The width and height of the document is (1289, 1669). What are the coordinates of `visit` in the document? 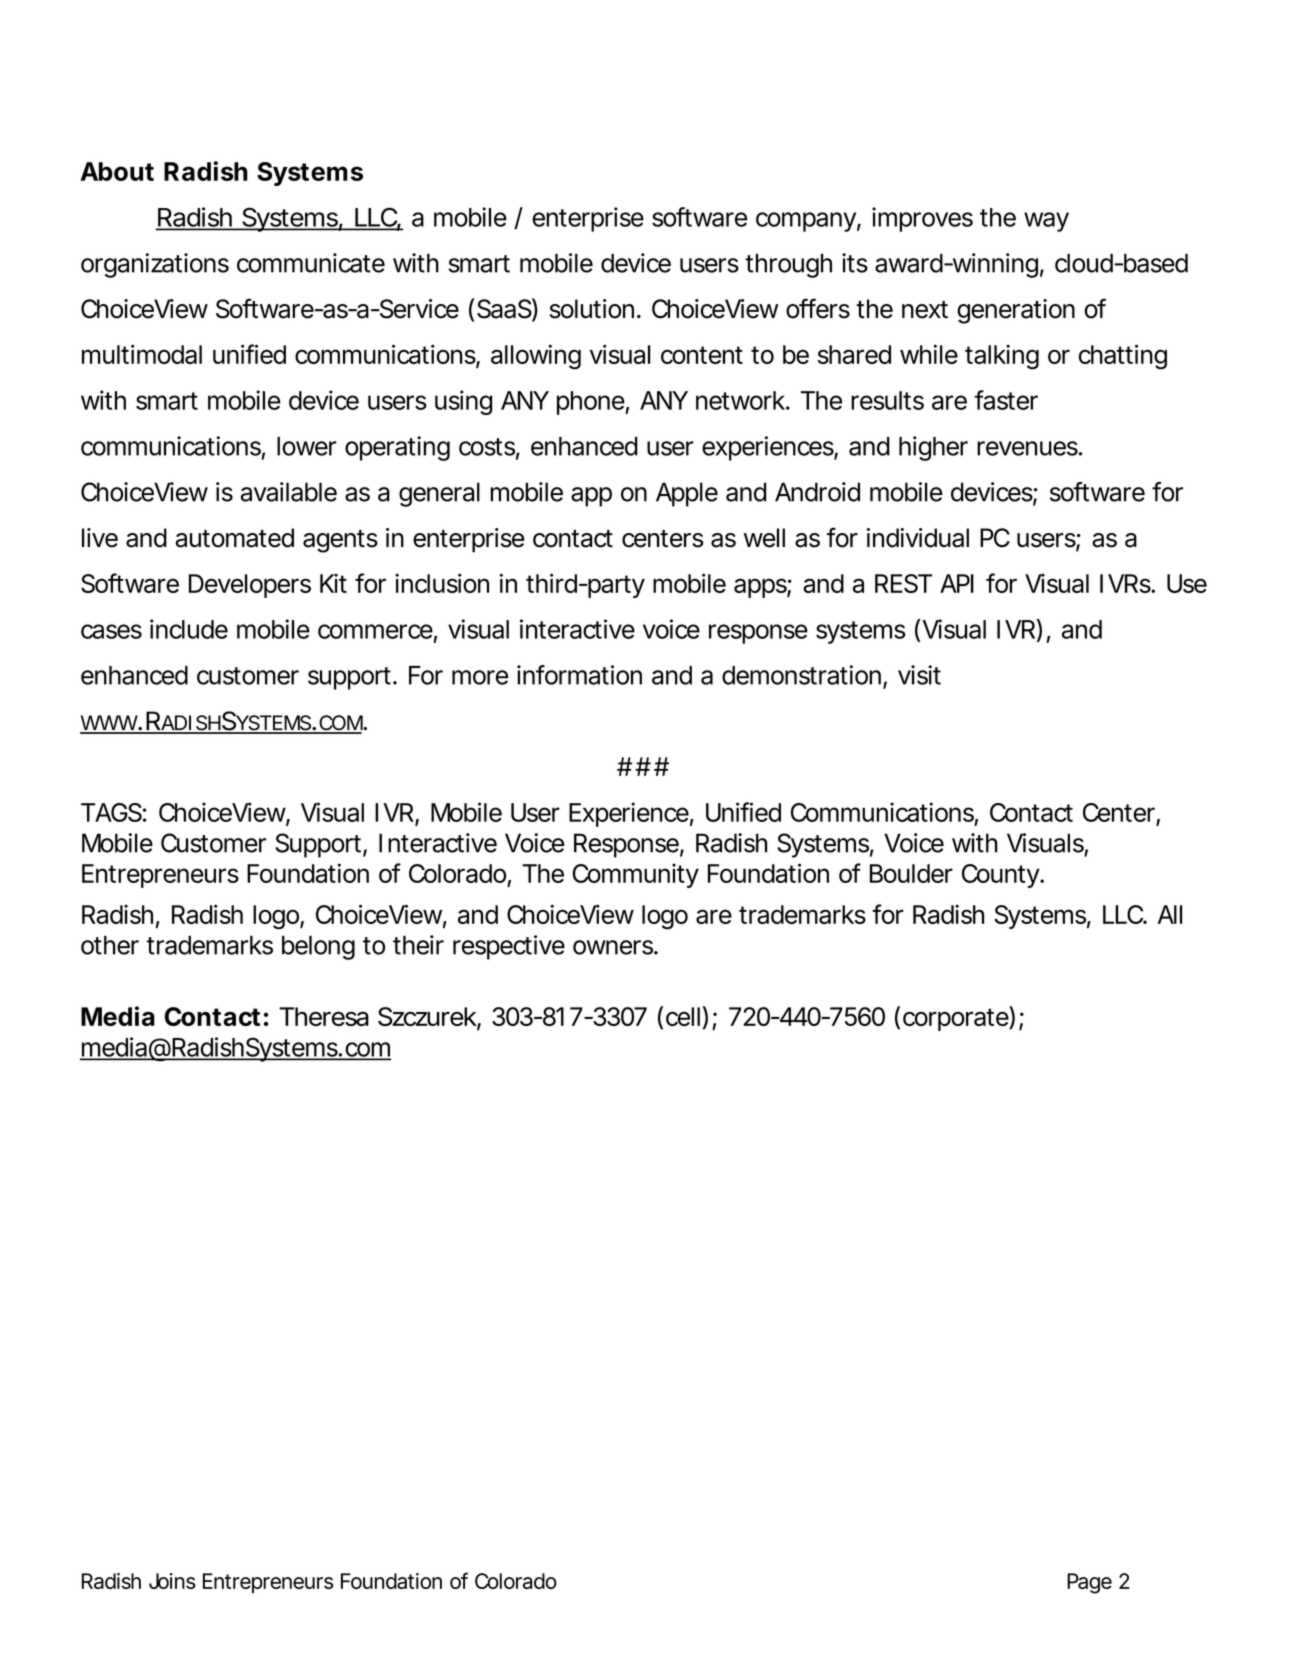 It's located at (919, 675).
